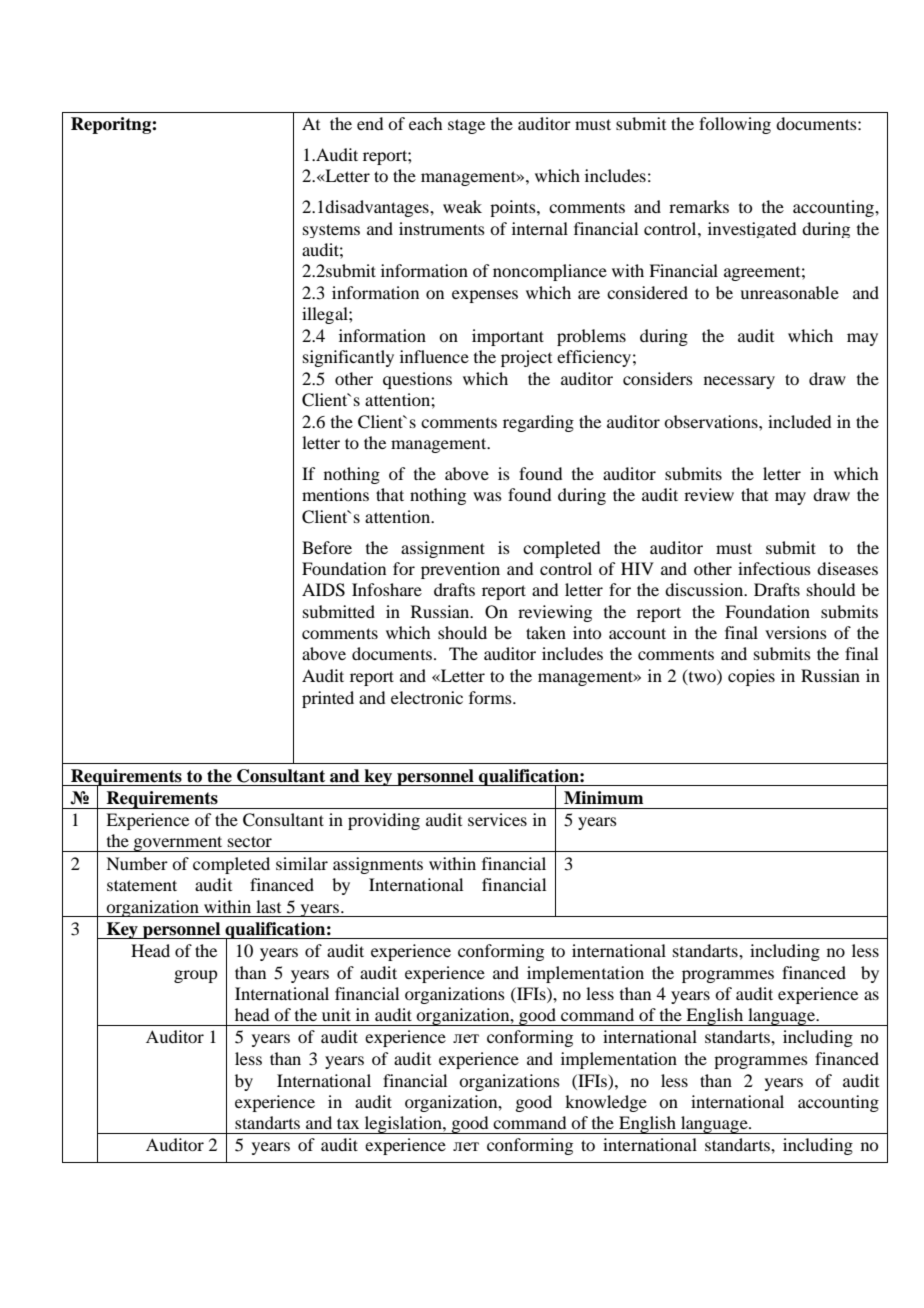  What do you see at coordinates (335, 494) in the screenshot?
I see `mentions` at bounding box center [335, 494].
